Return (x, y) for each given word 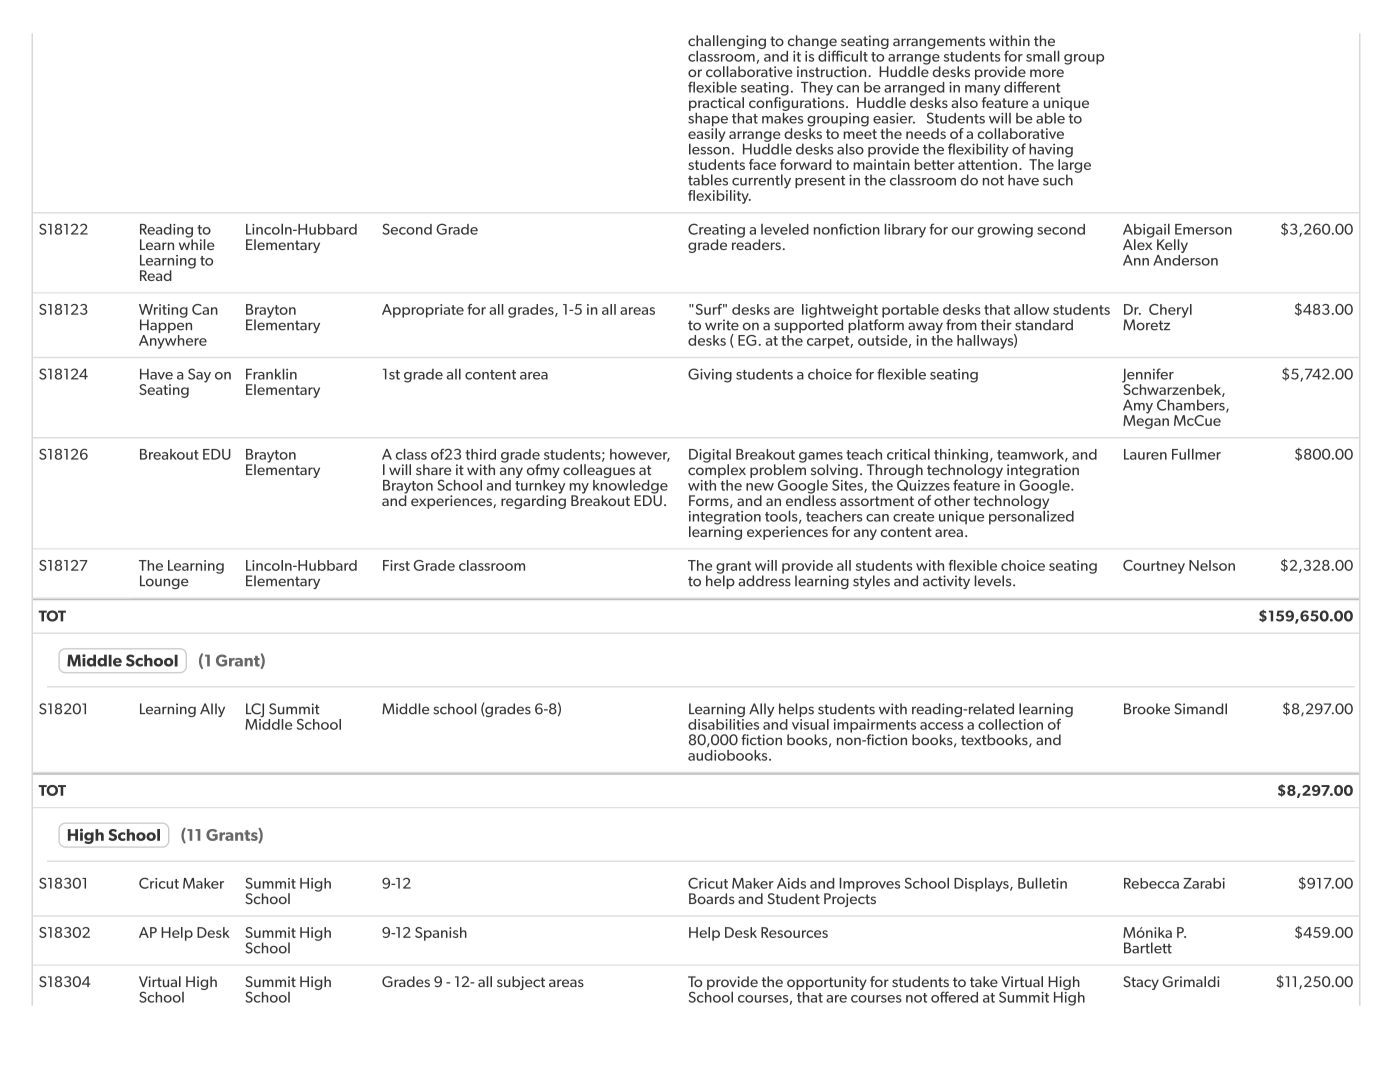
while (197, 243)
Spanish (441, 934)
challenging (727, 43)
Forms (710, 501)
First (396, 565)
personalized (1031, 516)
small (1043, 56)
